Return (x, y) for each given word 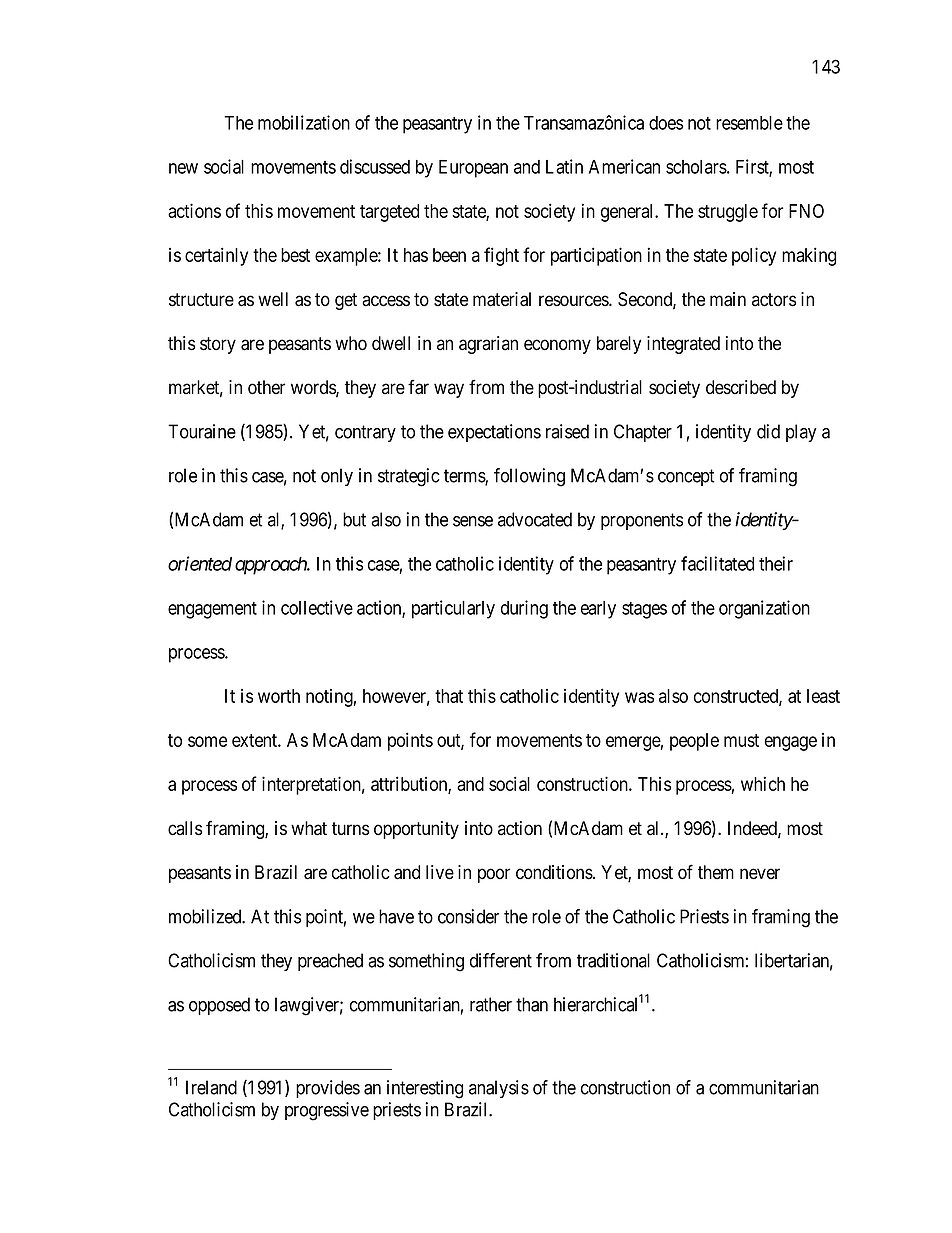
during (524, 609)
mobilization (304, 122)
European (473, 169)
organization (764, 609)
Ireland (211, 1087)
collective (317, 607)
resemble (749, 123)
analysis (499, 1089)
